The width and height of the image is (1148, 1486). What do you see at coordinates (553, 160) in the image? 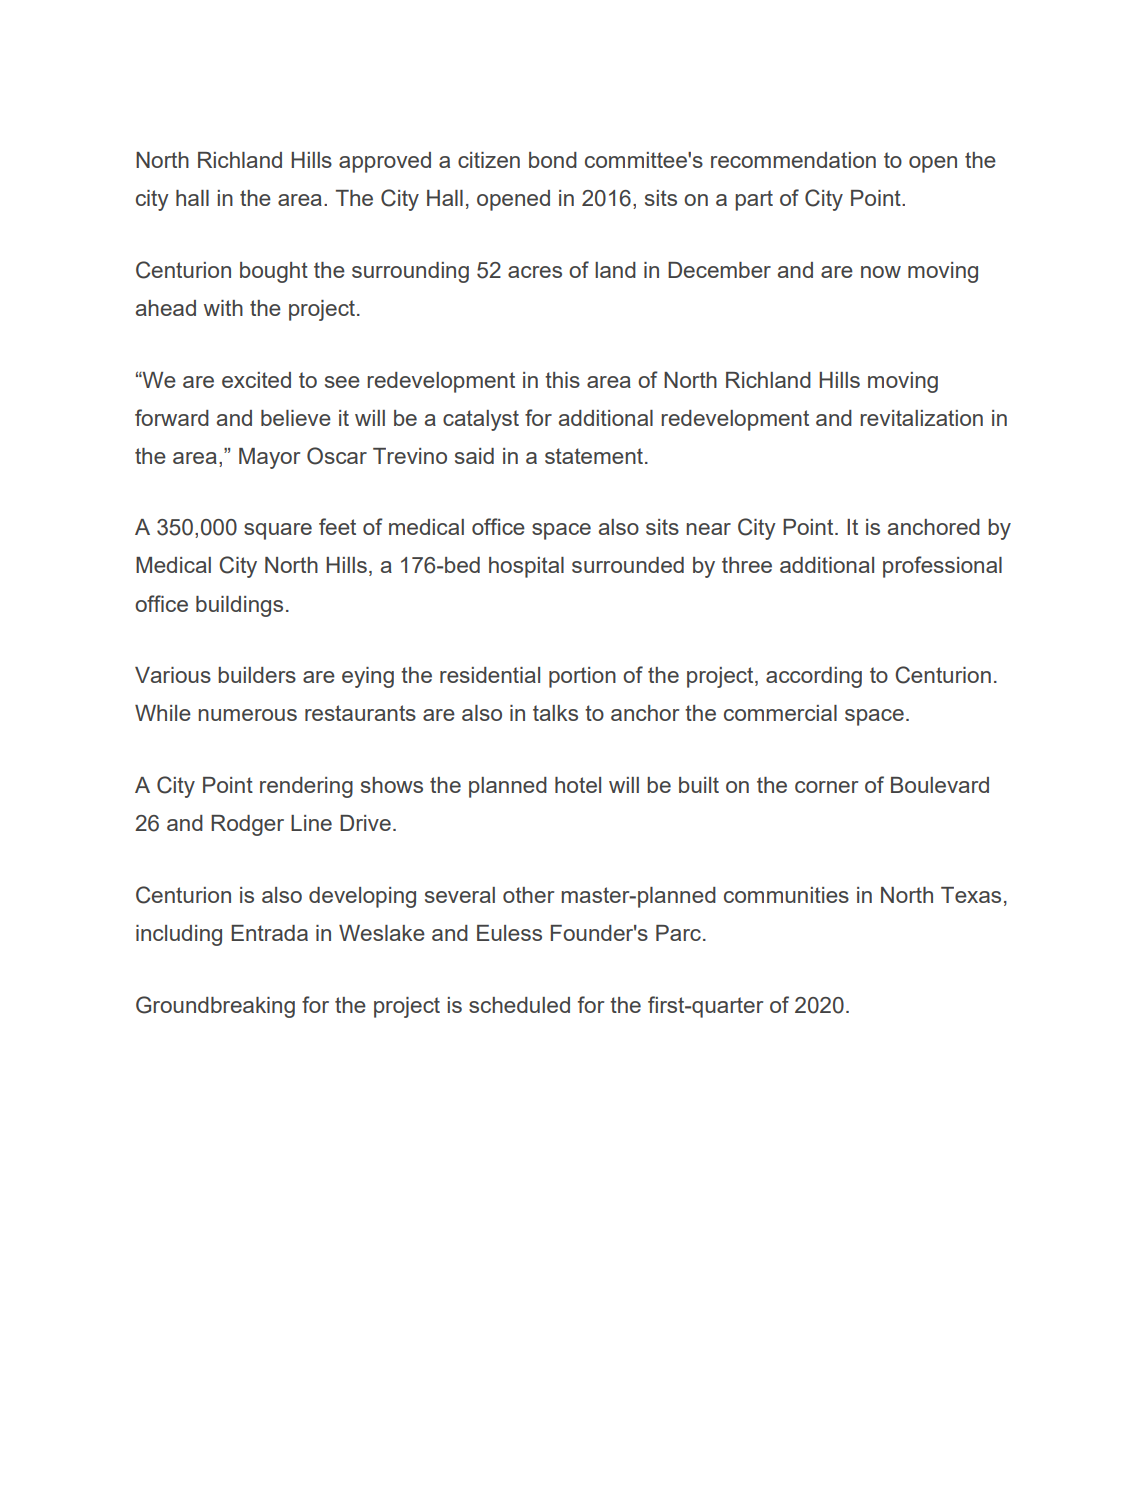
I see `bond` at bounding box center [553, 160].
